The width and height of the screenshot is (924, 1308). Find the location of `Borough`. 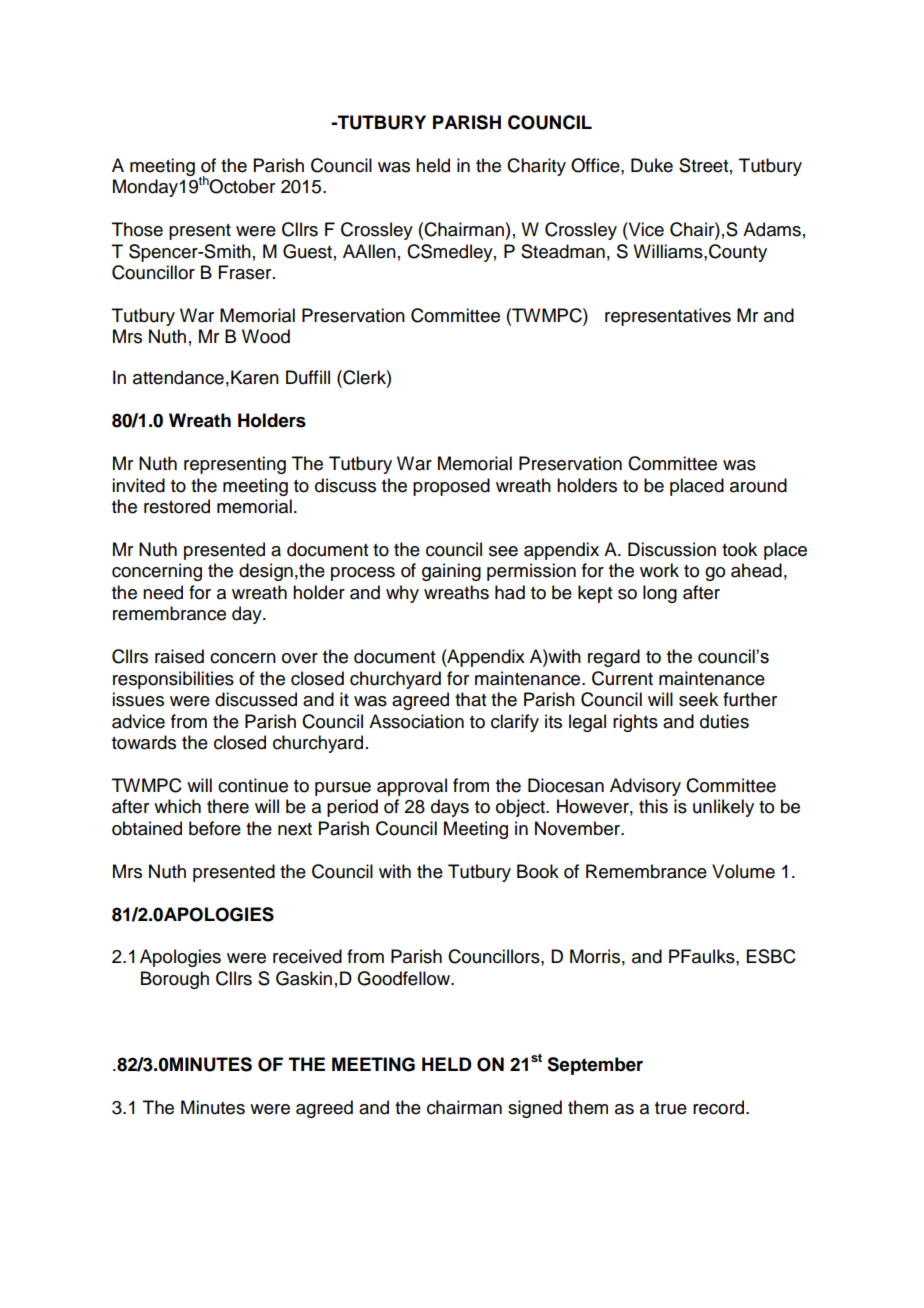

Borough is located at coordinates (175, 980).
